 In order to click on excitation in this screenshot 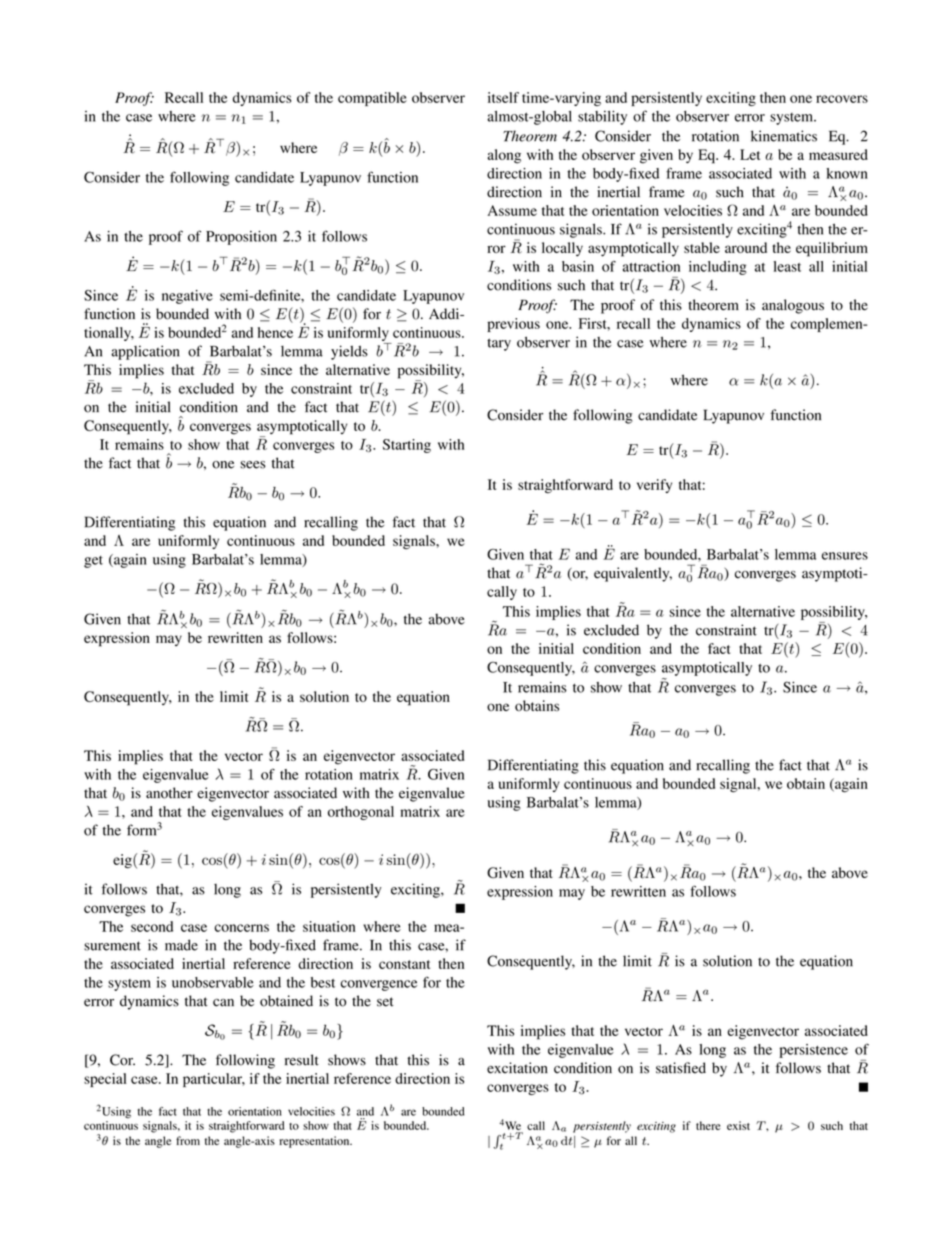, I will do `click(517, 1068)`.
